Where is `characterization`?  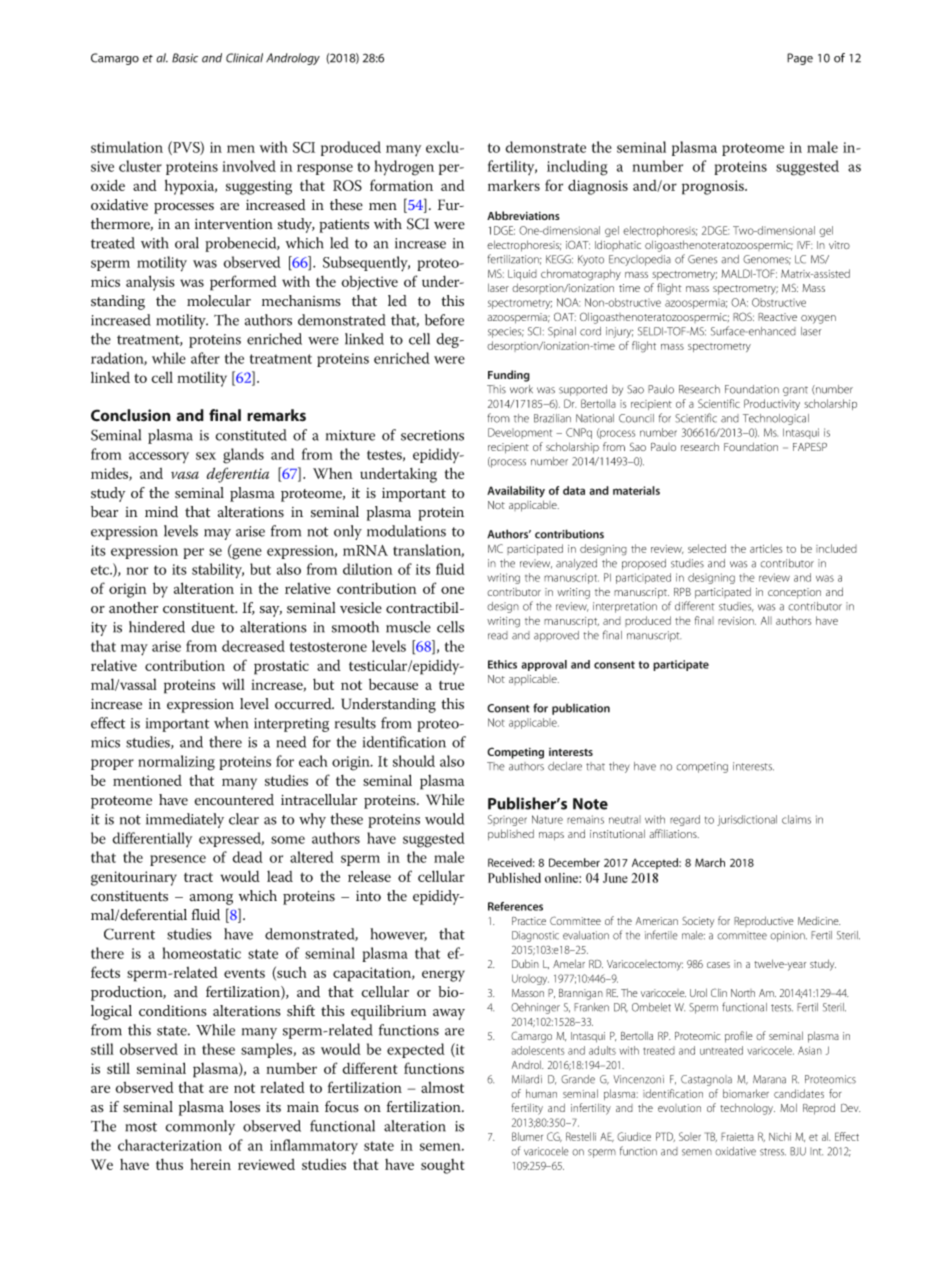 characterization is located at coordinates (170, 1145).
